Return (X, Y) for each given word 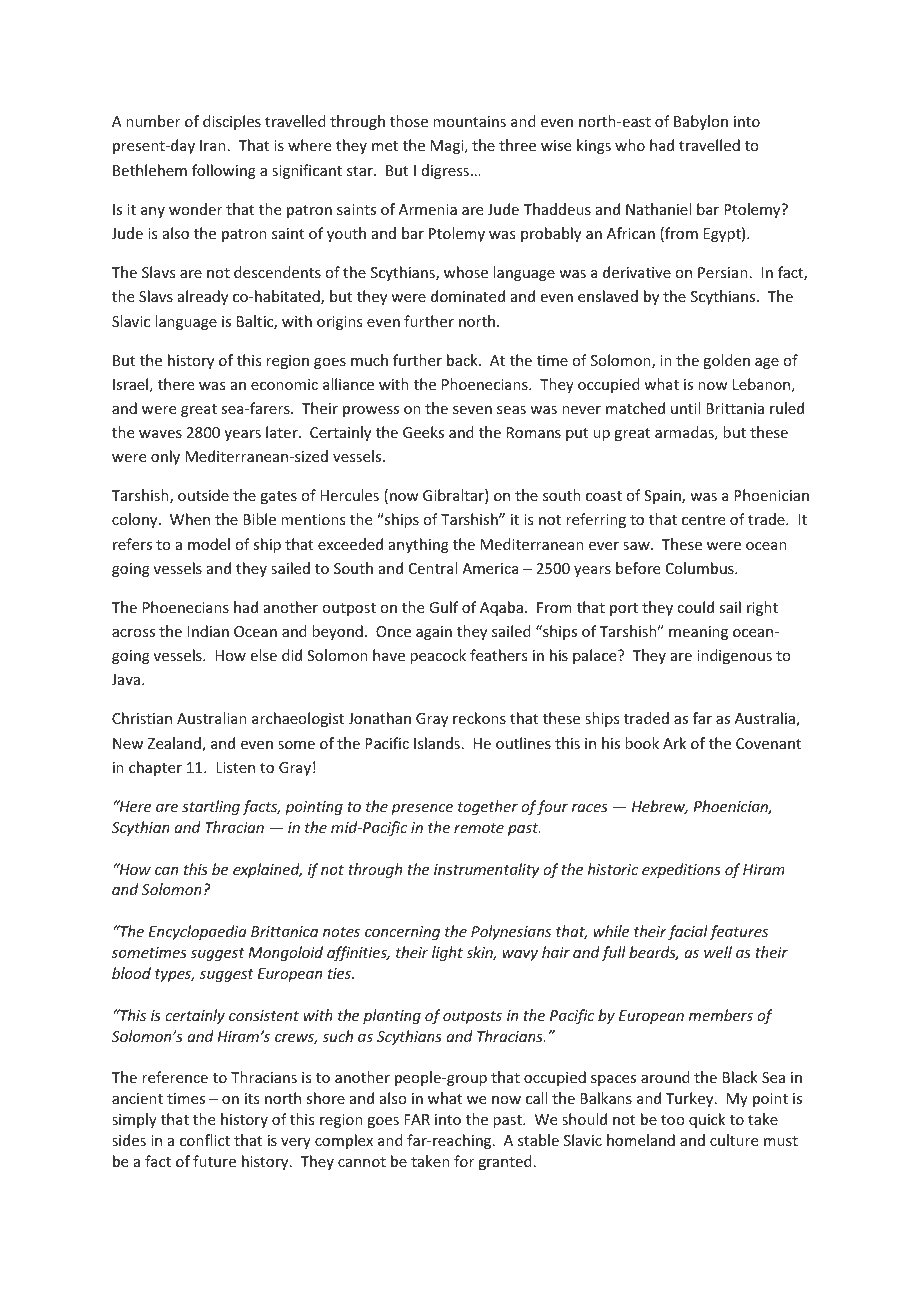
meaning (698, 633)
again (434, 633)
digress (445, 171)
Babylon (701, 122)
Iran (213, 145)
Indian (208, 631)
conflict (205, 1140)
